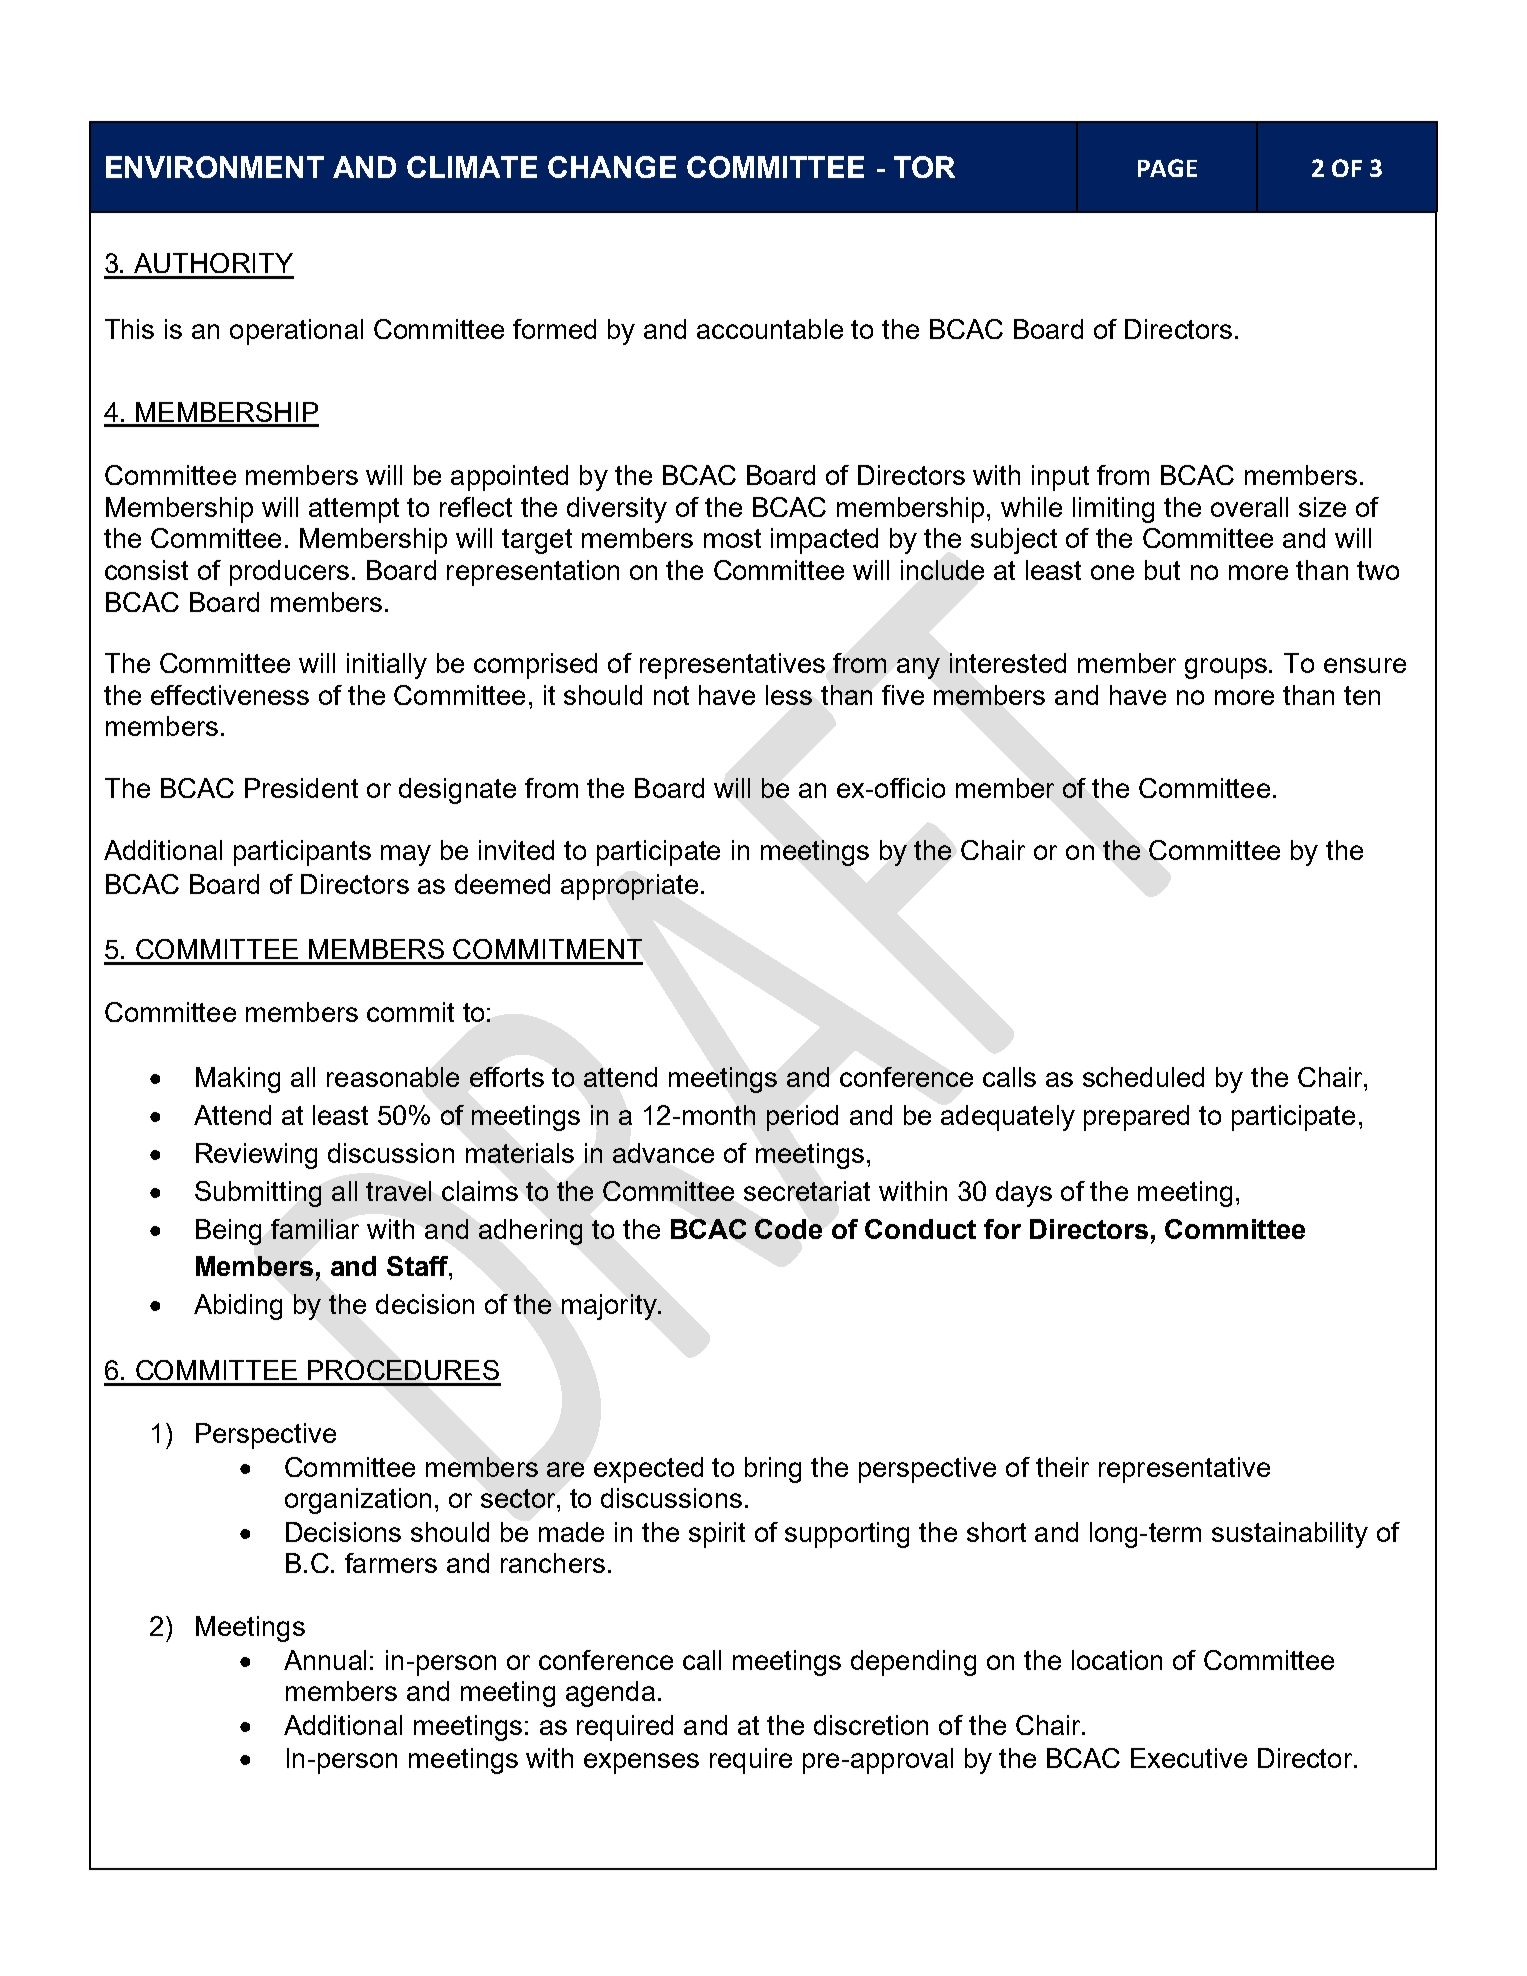  Describe the element at coordinates (612, 167) in the screenshot. I see `CHANGE` at that location.
